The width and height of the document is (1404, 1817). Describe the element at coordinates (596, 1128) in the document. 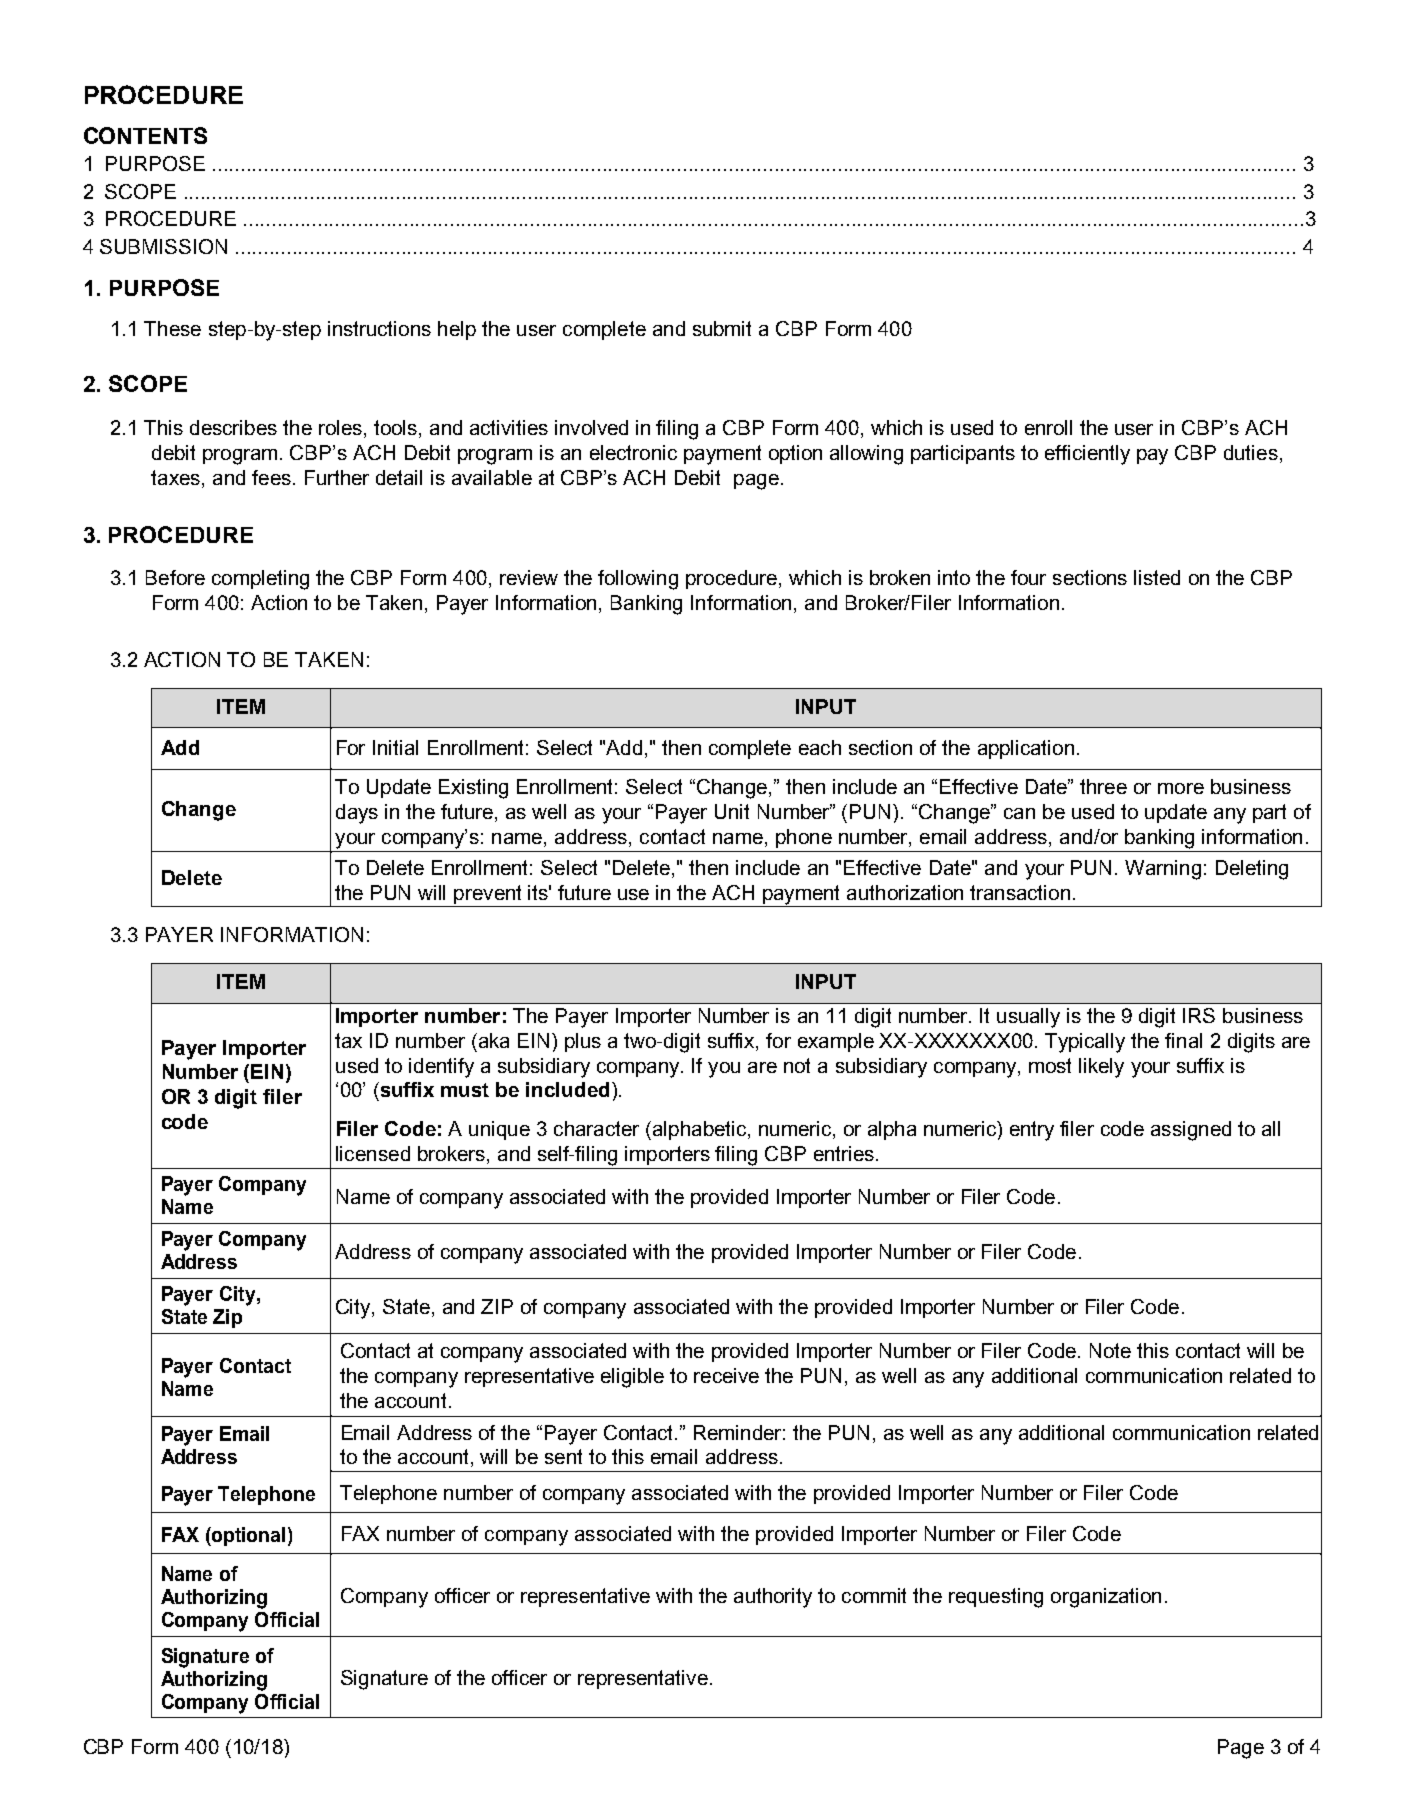

I see `character` at that location.
